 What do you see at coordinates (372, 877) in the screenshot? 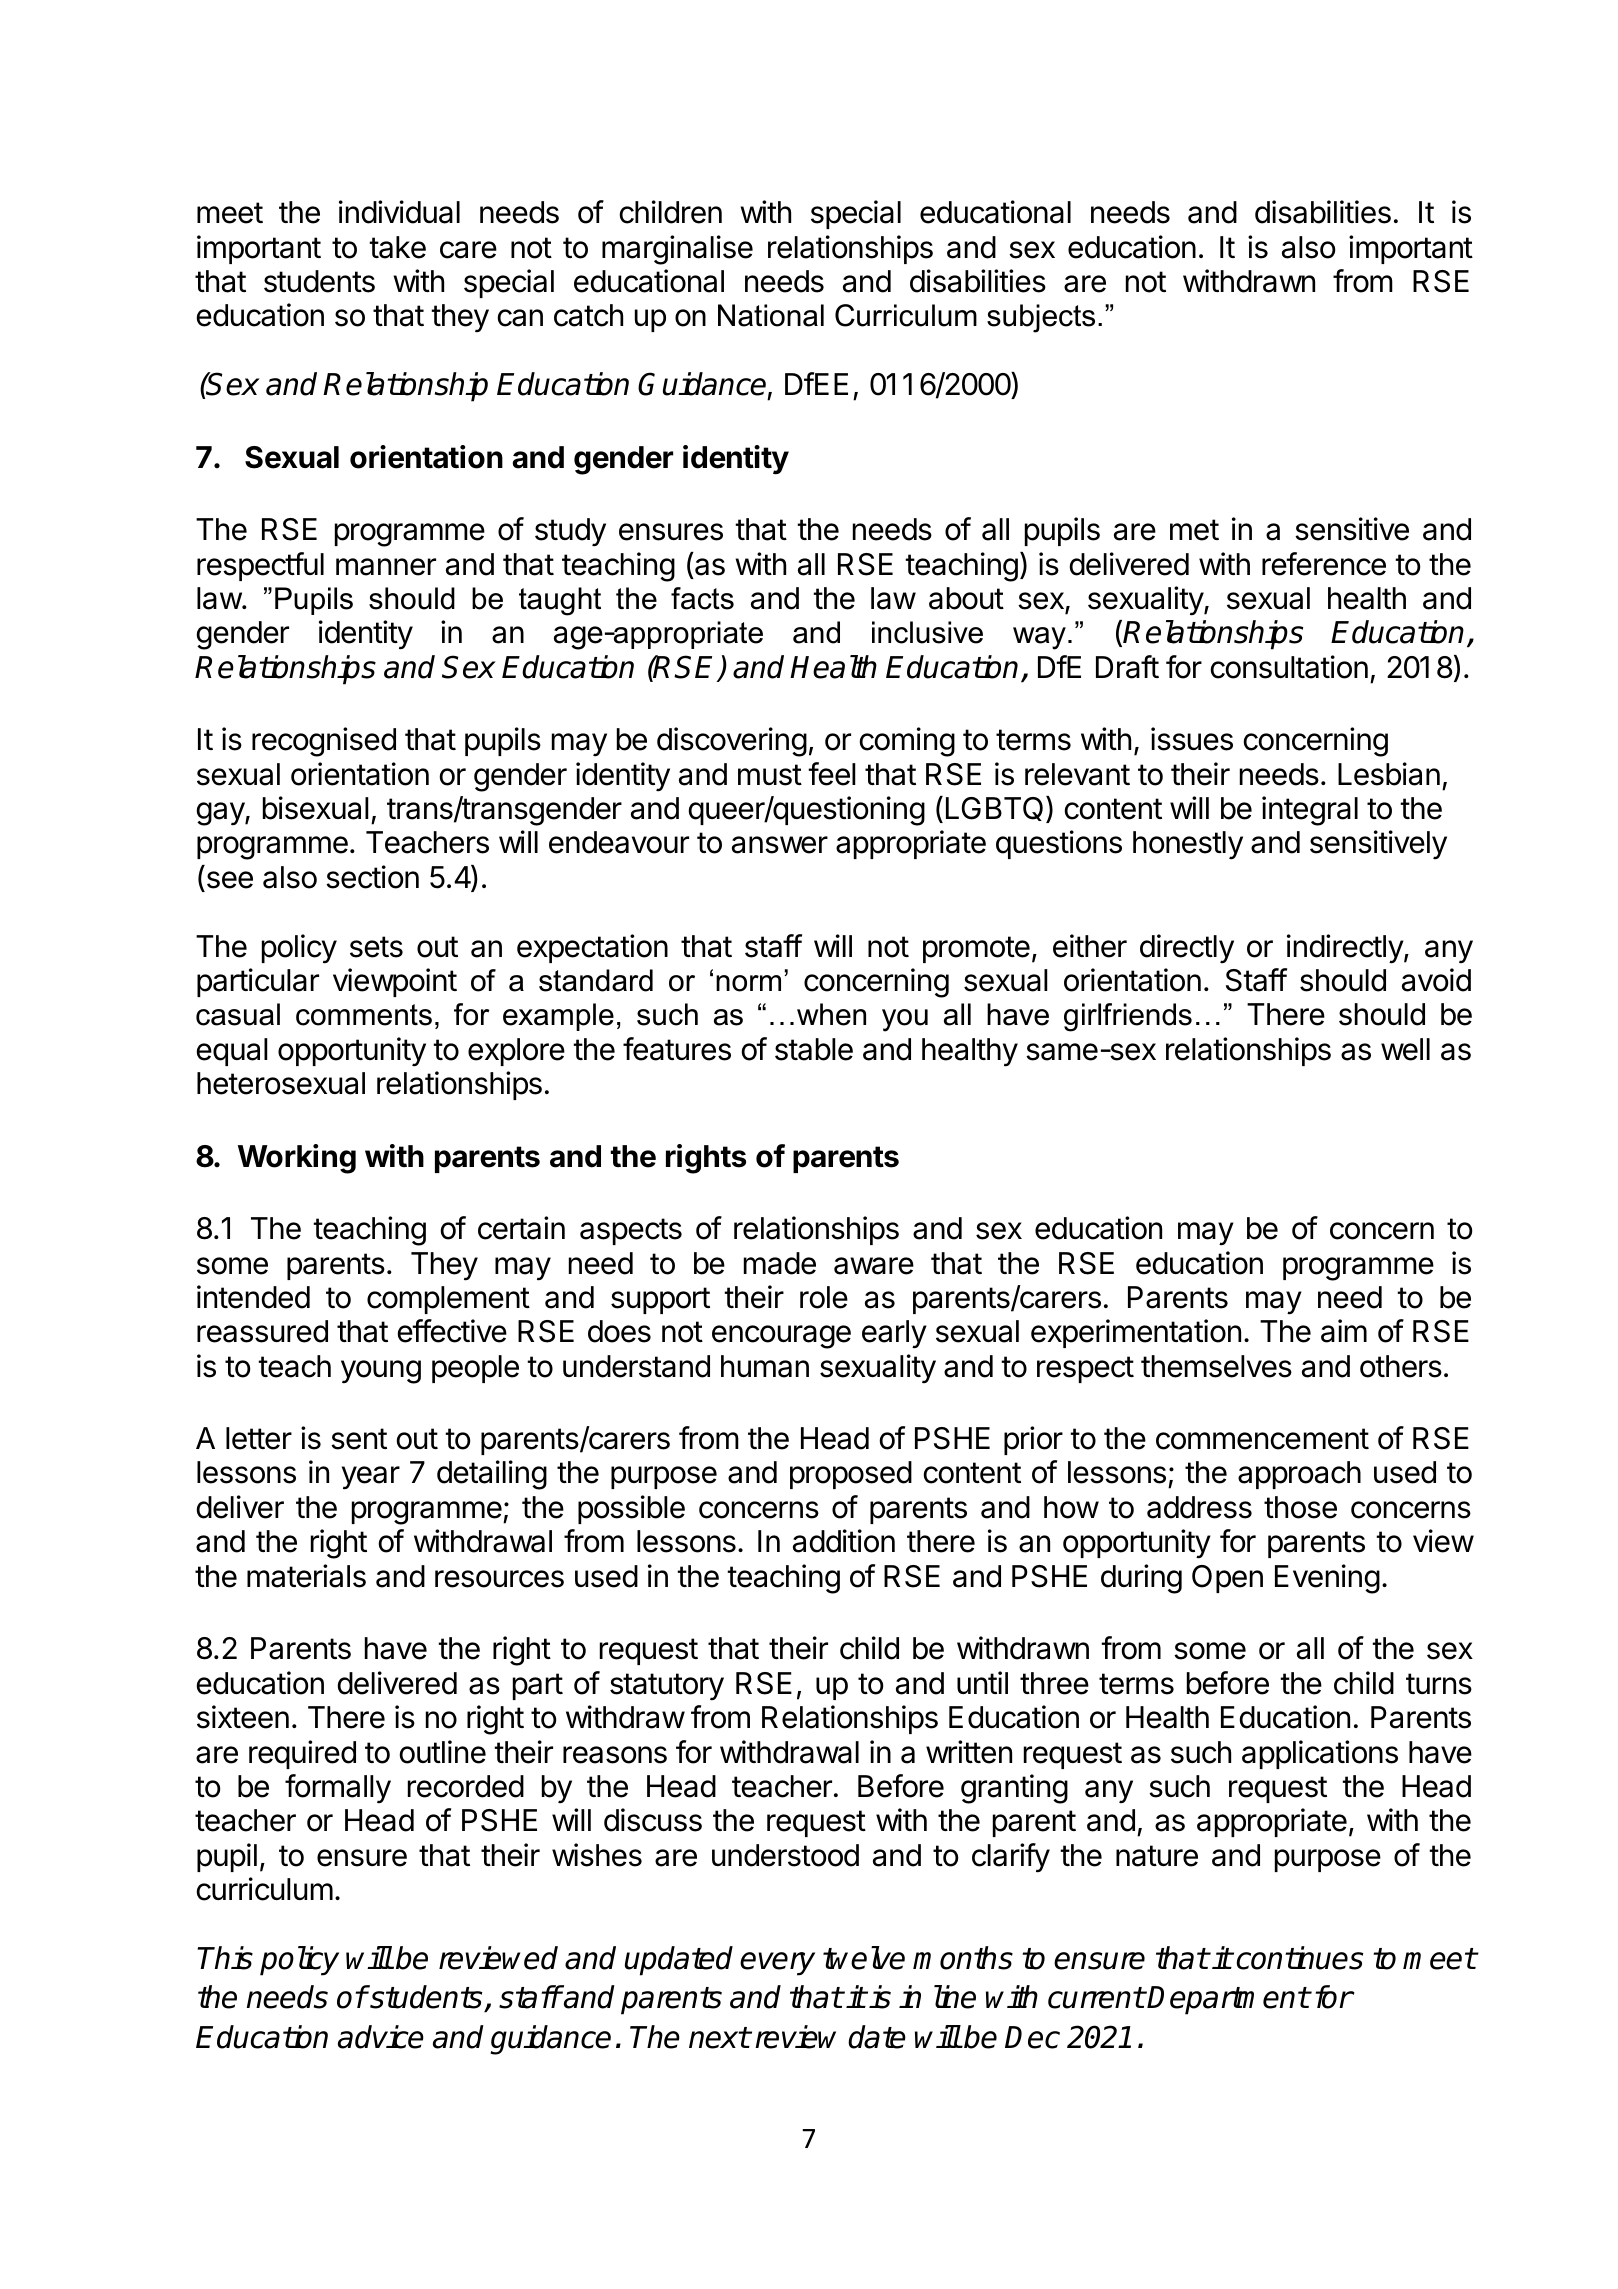
I see `section` at bounding box center [372, 877].
